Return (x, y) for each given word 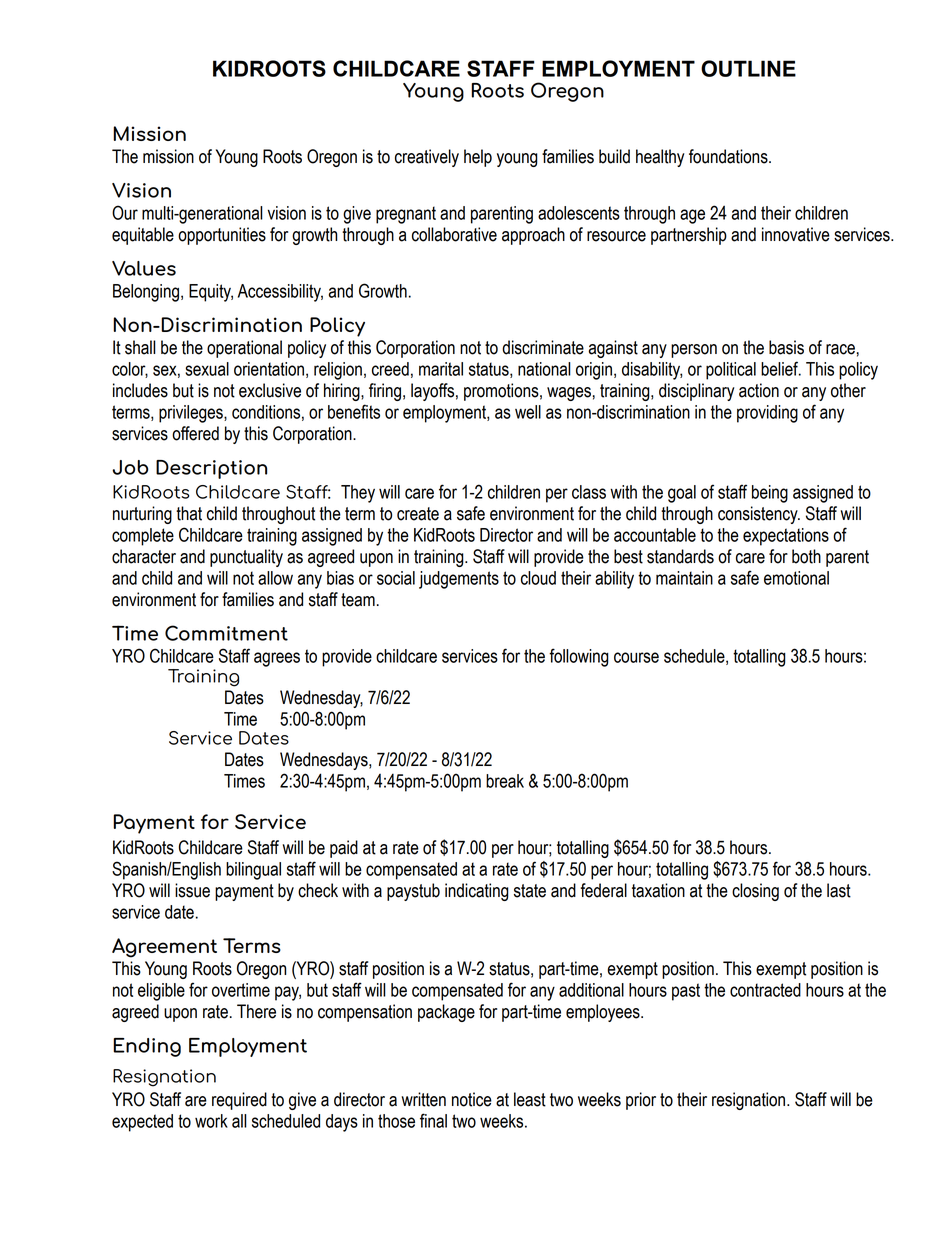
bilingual (253, 871)
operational (244, 349)
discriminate (543, 347)
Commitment (226, 633)
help (478, 158)
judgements (459, 580)
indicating (477, 892)
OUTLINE (748, 68)
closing (755, 892)
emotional (796, 578)
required (239, 1101)
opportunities (222, 236)
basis (786, 347)
